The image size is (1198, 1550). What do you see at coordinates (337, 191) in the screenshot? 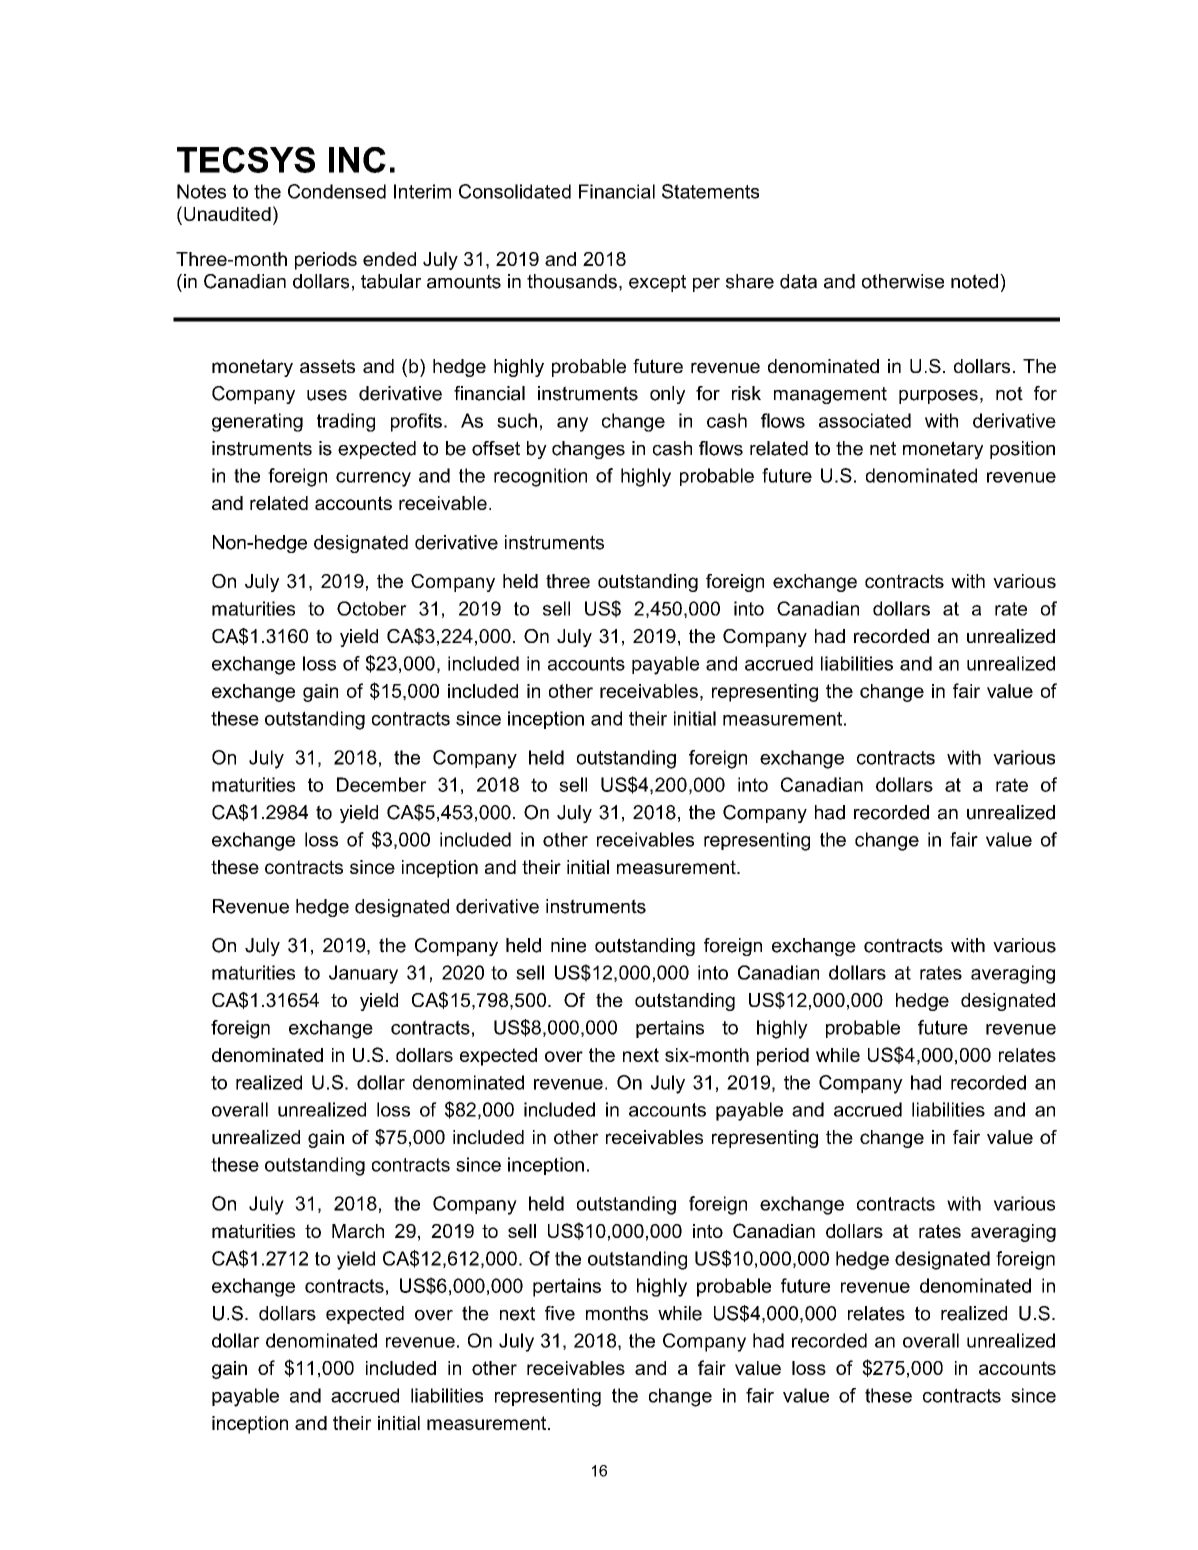
I see `Condensed` at bounding box center [337, 191].
